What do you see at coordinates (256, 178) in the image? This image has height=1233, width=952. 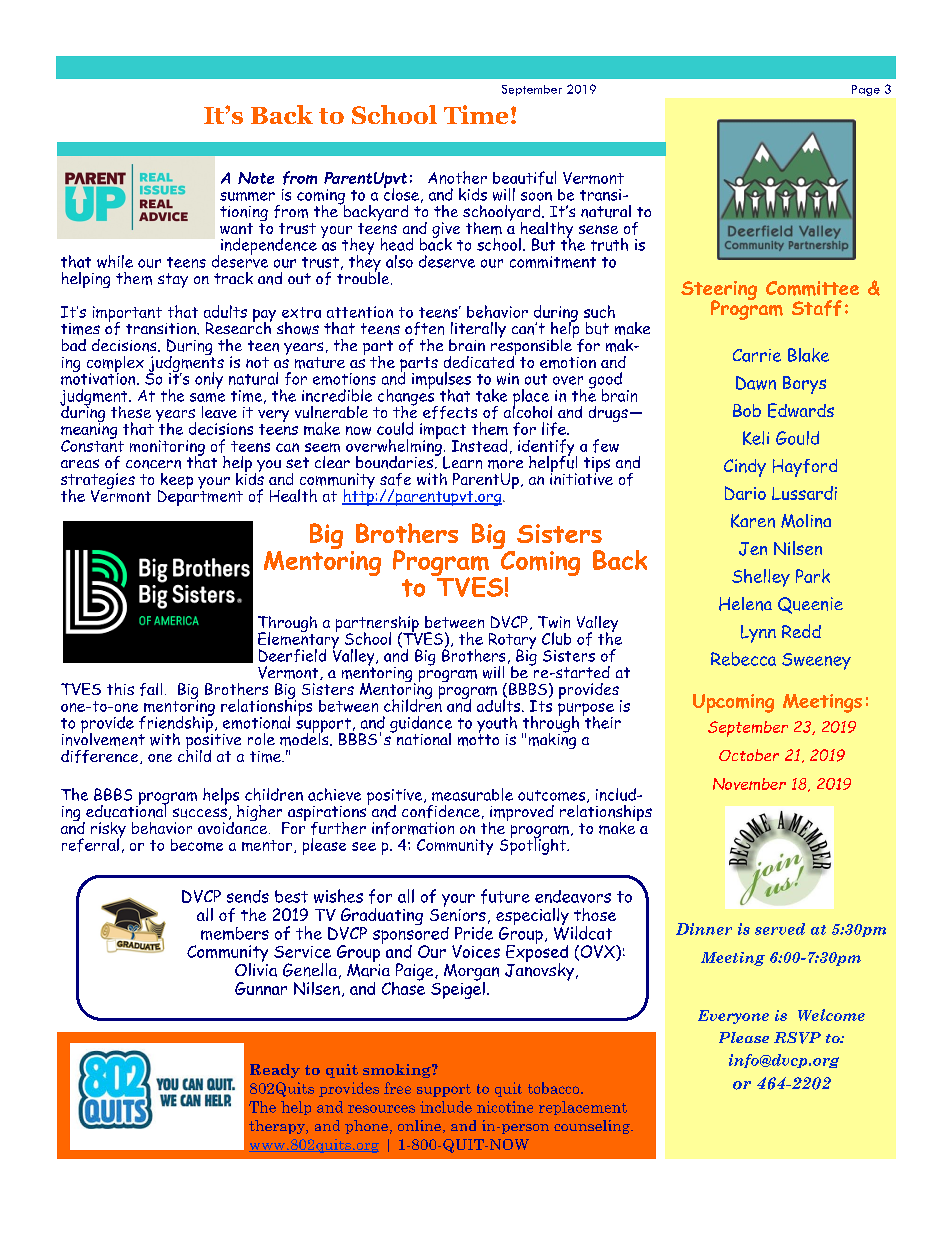 I see `Note` at bounding box center [256, 178].
